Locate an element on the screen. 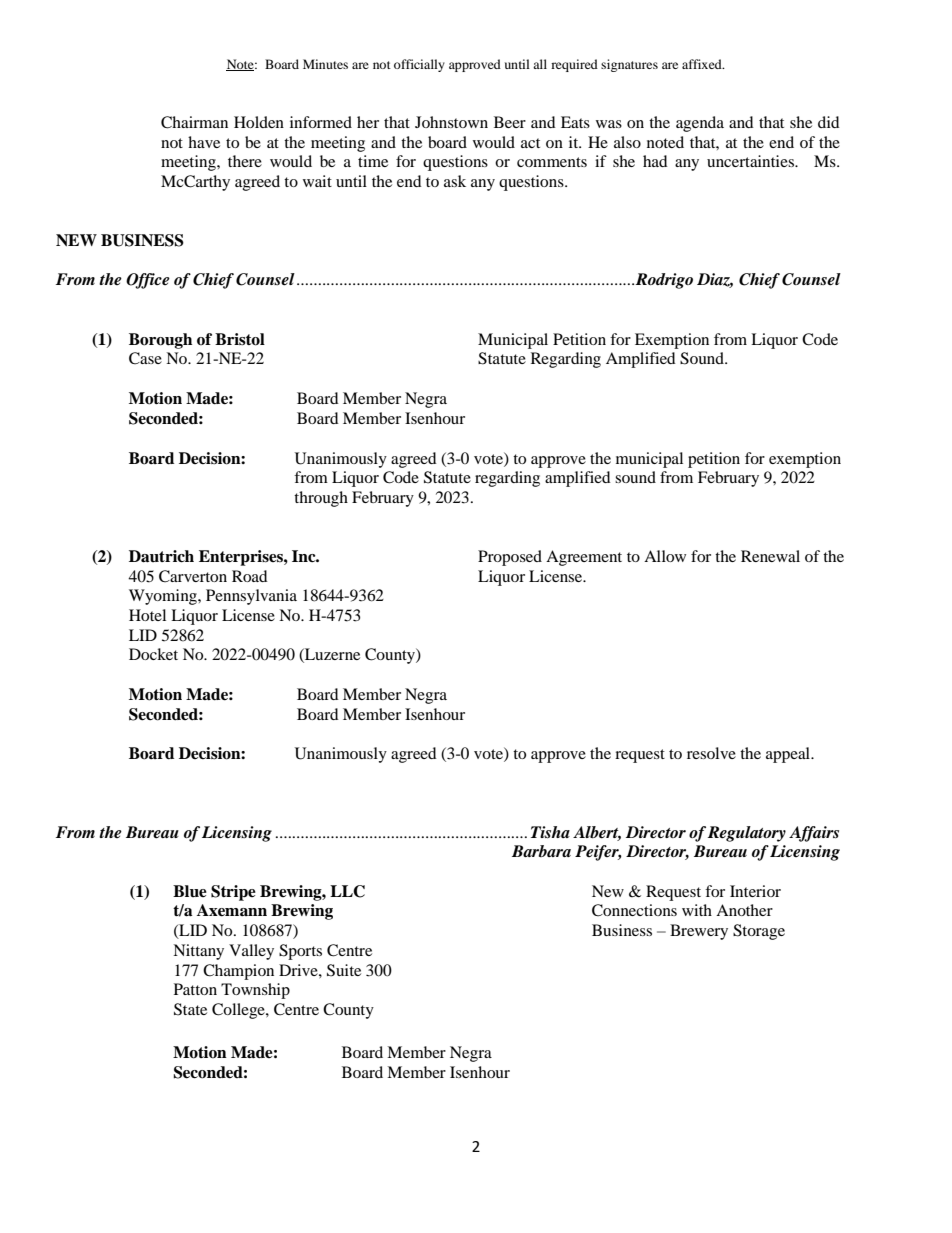  resolve is located at coordinates (711, 753).
